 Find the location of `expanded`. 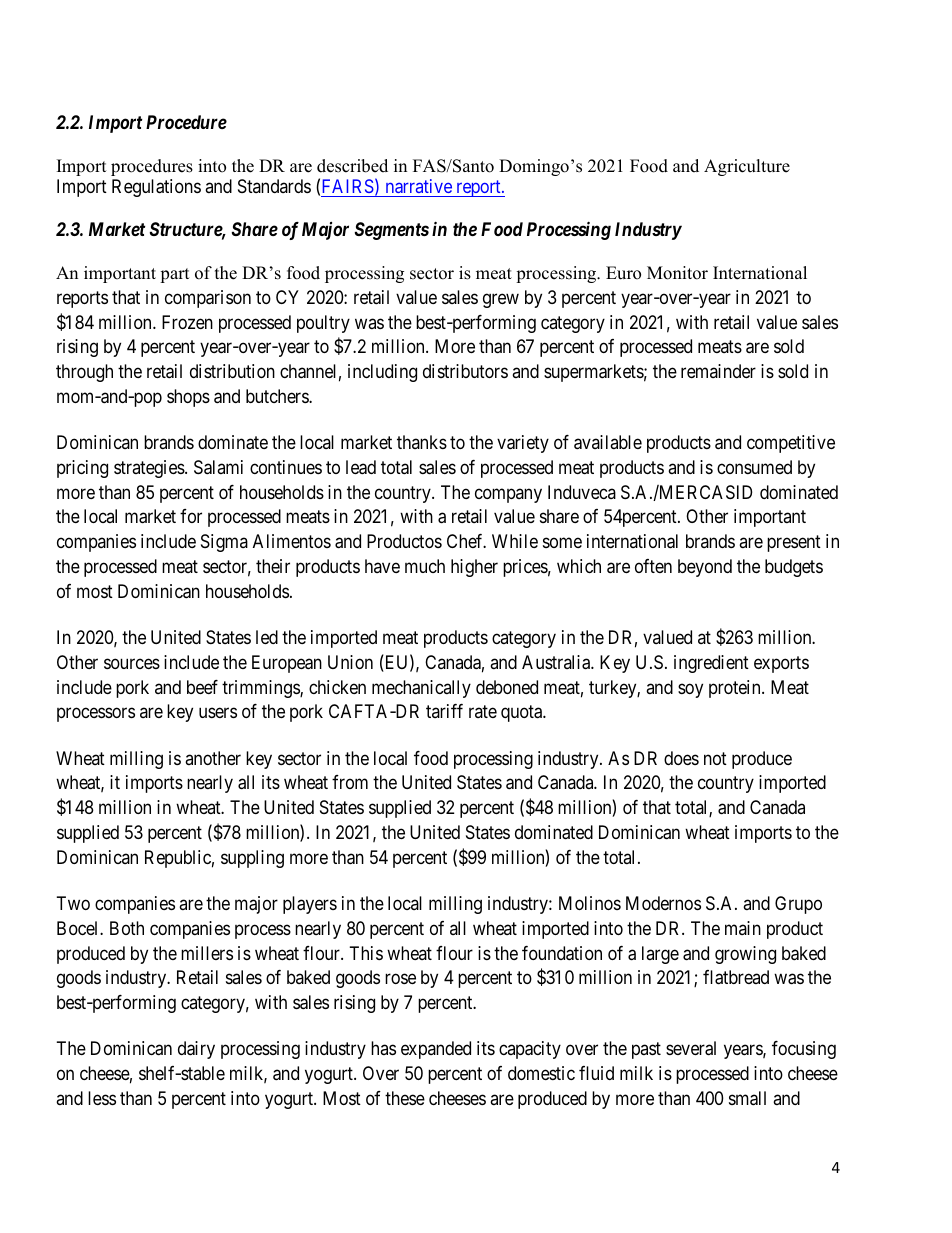

expanded is located at coordinates (436, 1050).
